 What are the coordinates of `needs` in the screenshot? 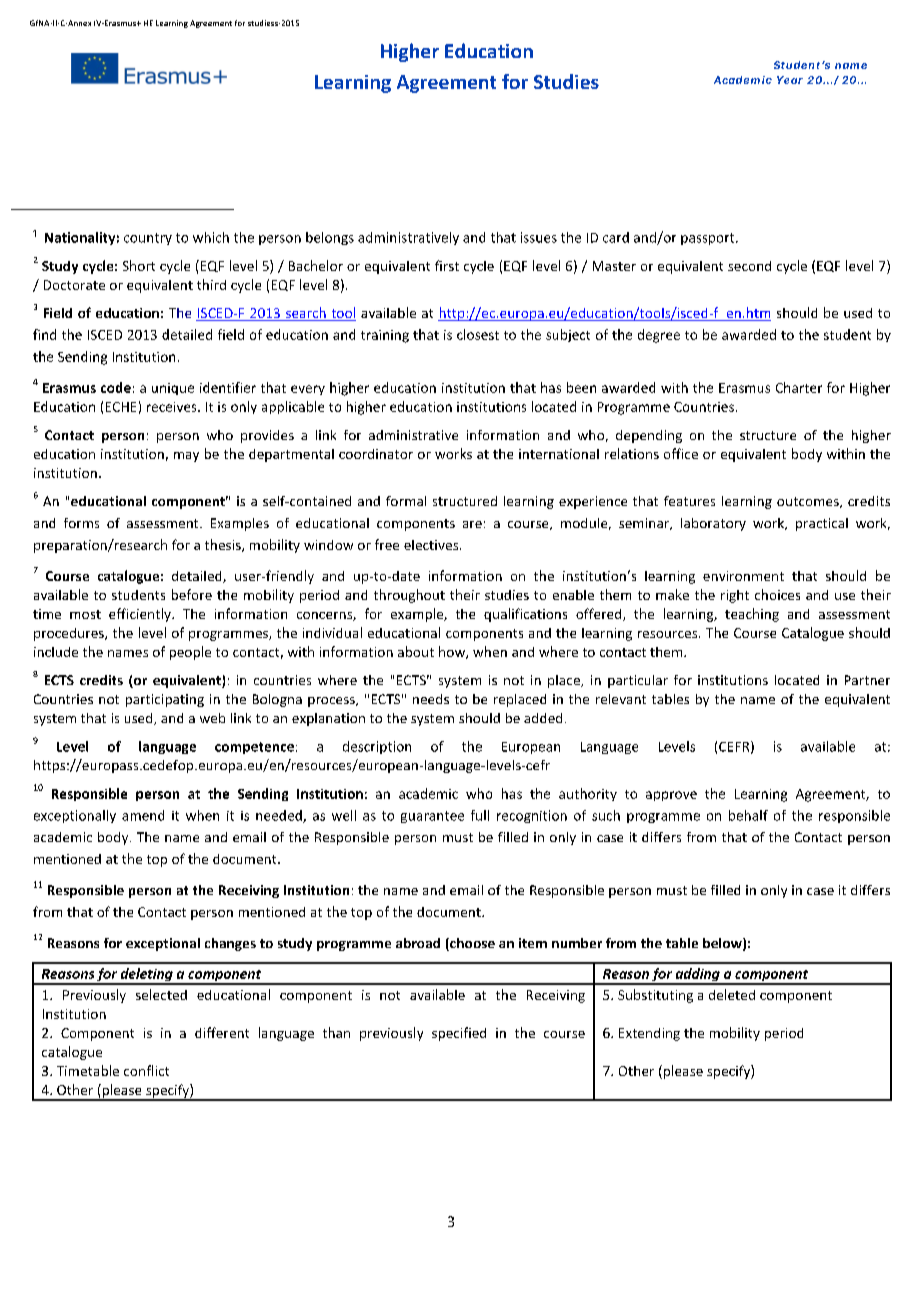 It's located at (431, 699).
